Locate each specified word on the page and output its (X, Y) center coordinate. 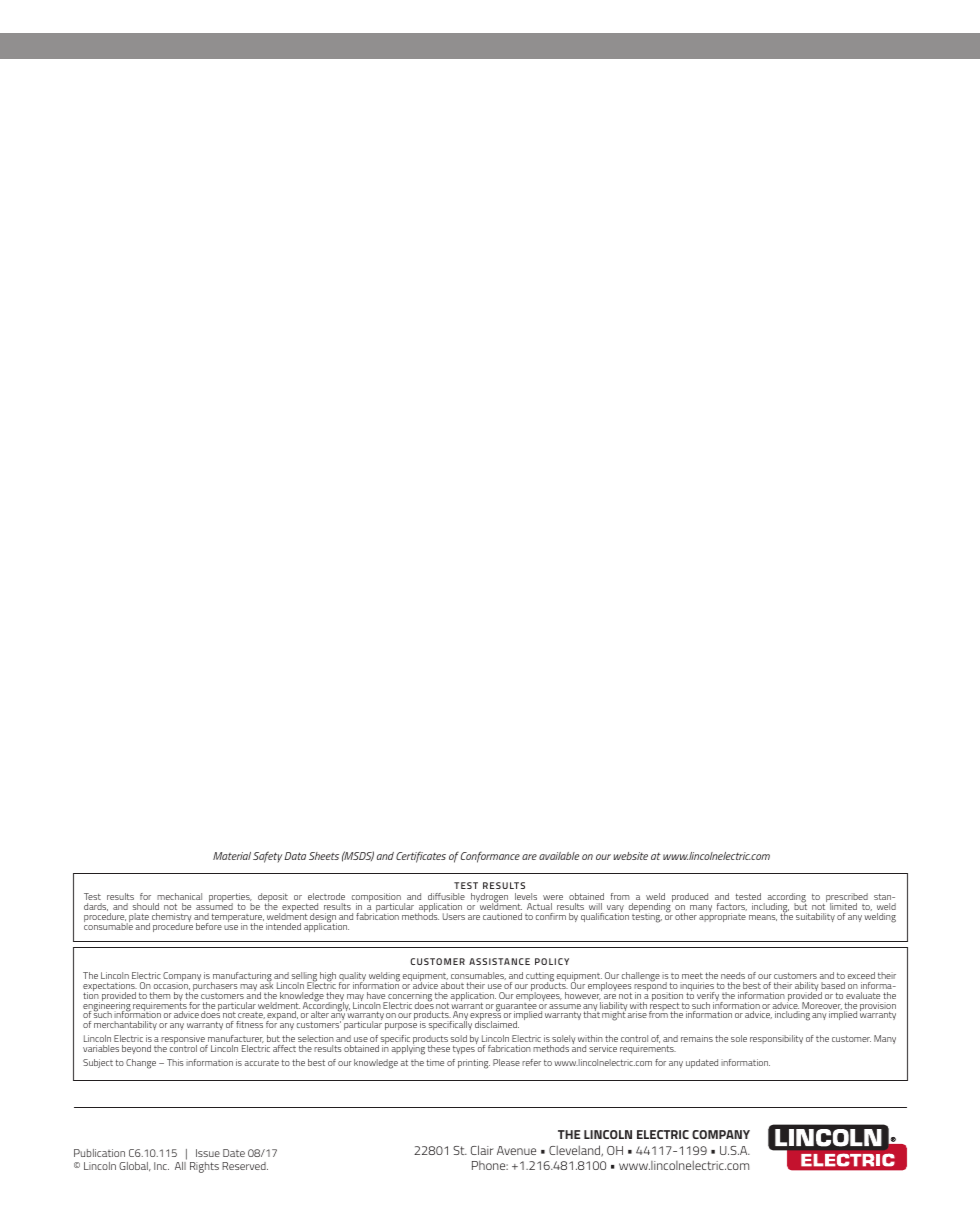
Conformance (490, 857)
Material (232, 856)
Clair (482, 1150)
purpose (401, 1026)
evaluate (863, 995)
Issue (208, 1153)
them (159, 995)
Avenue (516, 1150)
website (631, 856)
